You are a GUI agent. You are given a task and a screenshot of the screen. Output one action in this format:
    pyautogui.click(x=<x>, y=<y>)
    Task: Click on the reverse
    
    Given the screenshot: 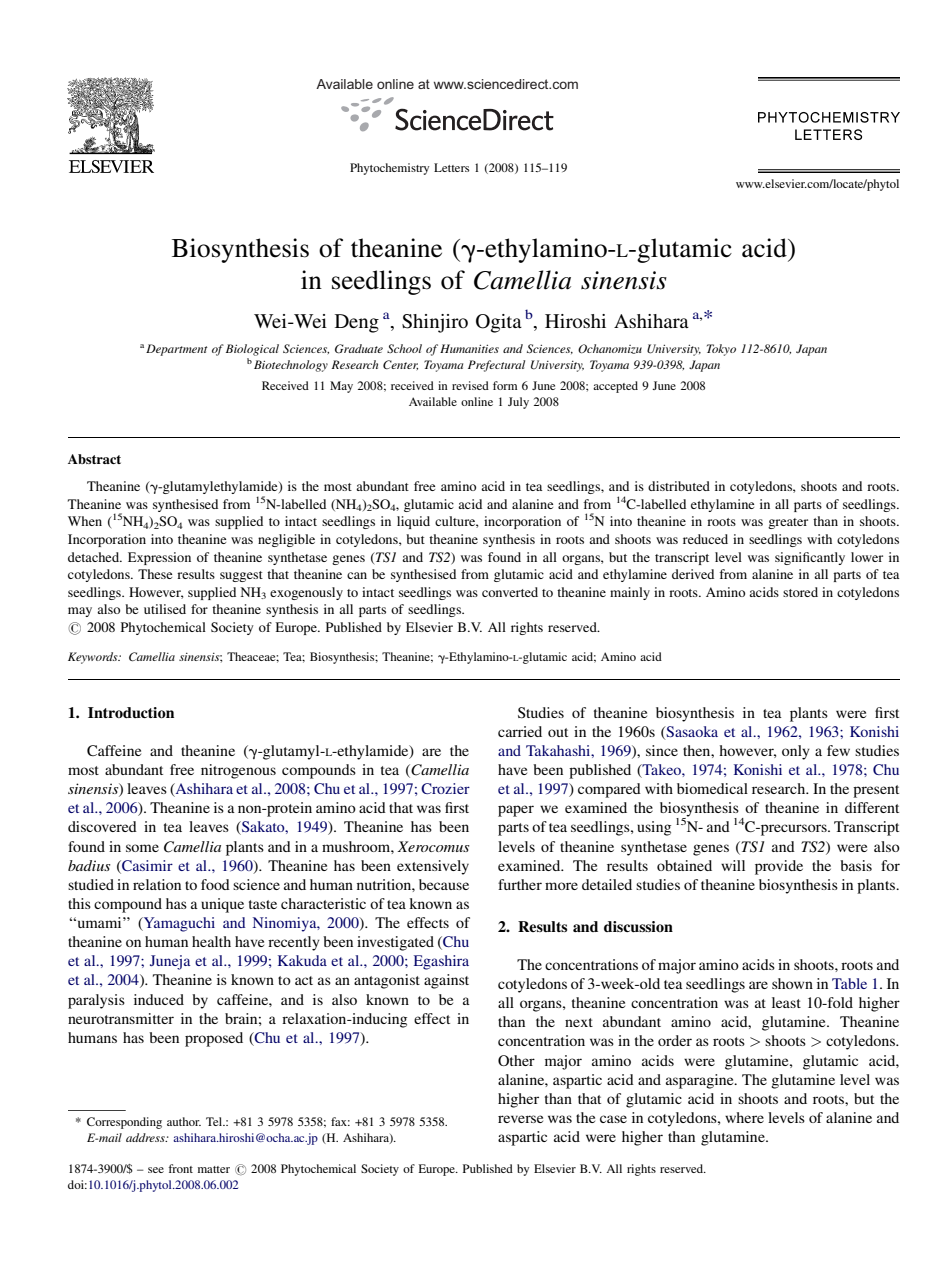 What is the action you would take?
    pyautogui.click(x=520, y=1119)
